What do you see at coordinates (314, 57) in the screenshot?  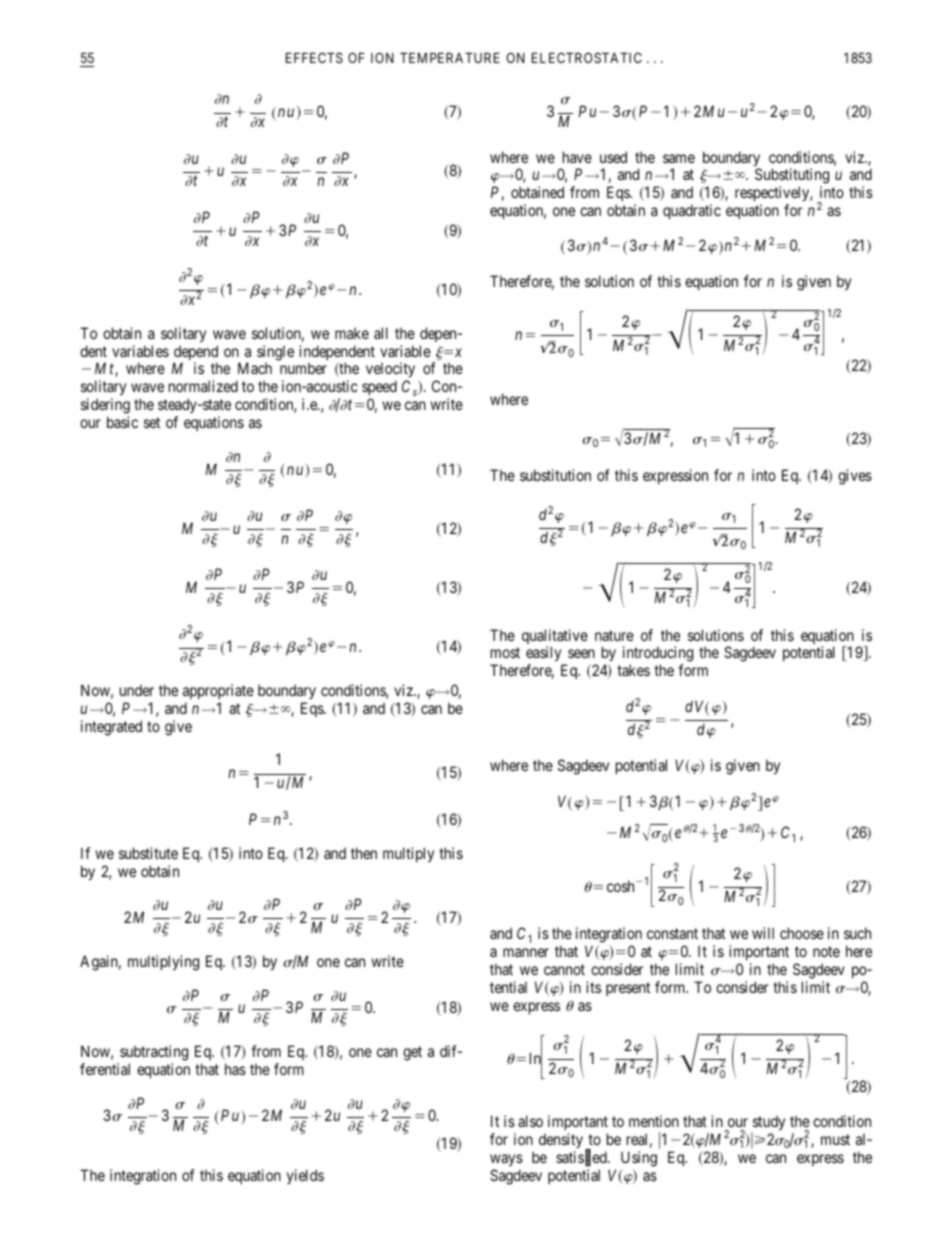 I see `EFFECTS` at bounding box center [314, 57].
